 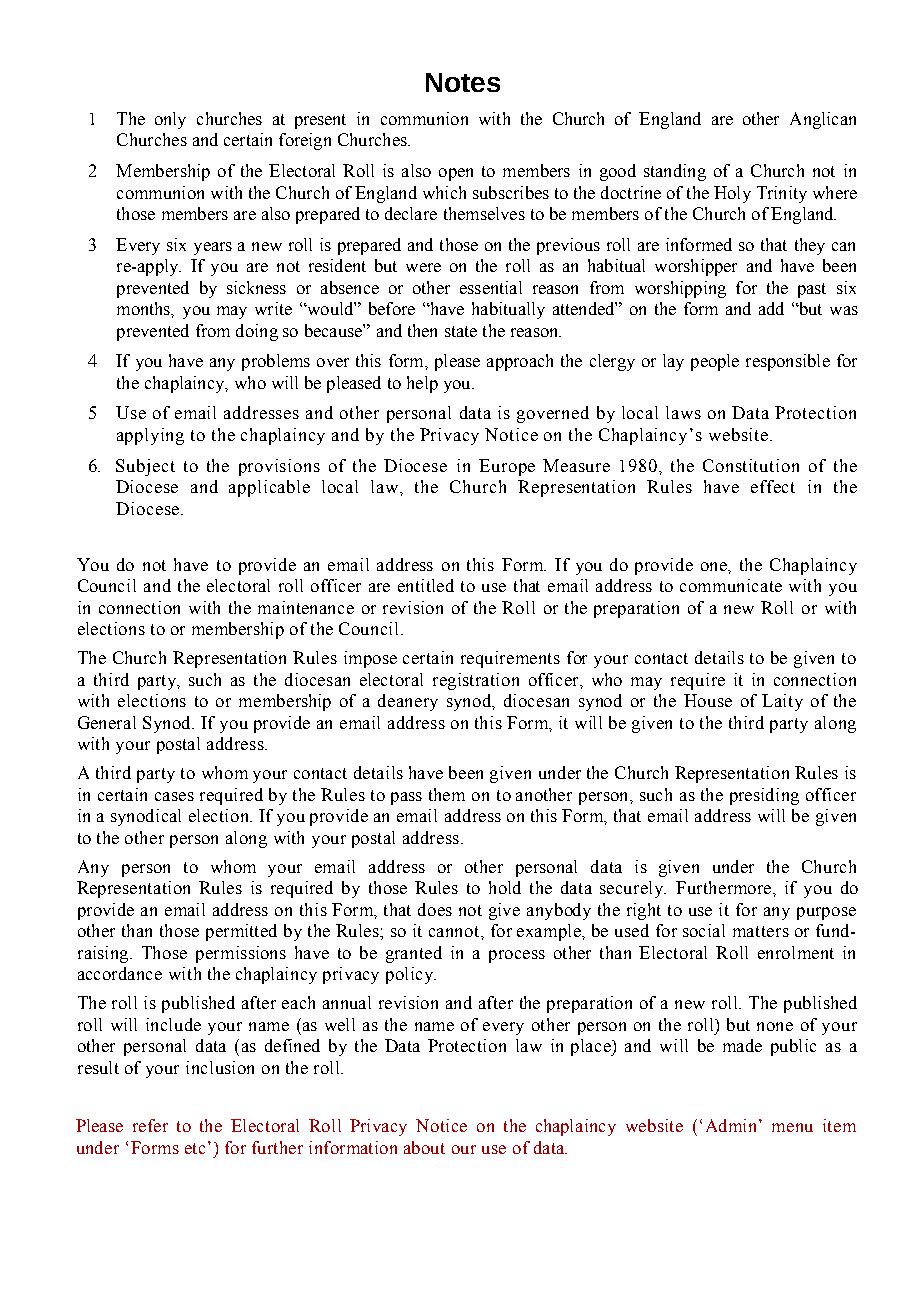 I want to click on Anglican, so click(x=823, y=120).
